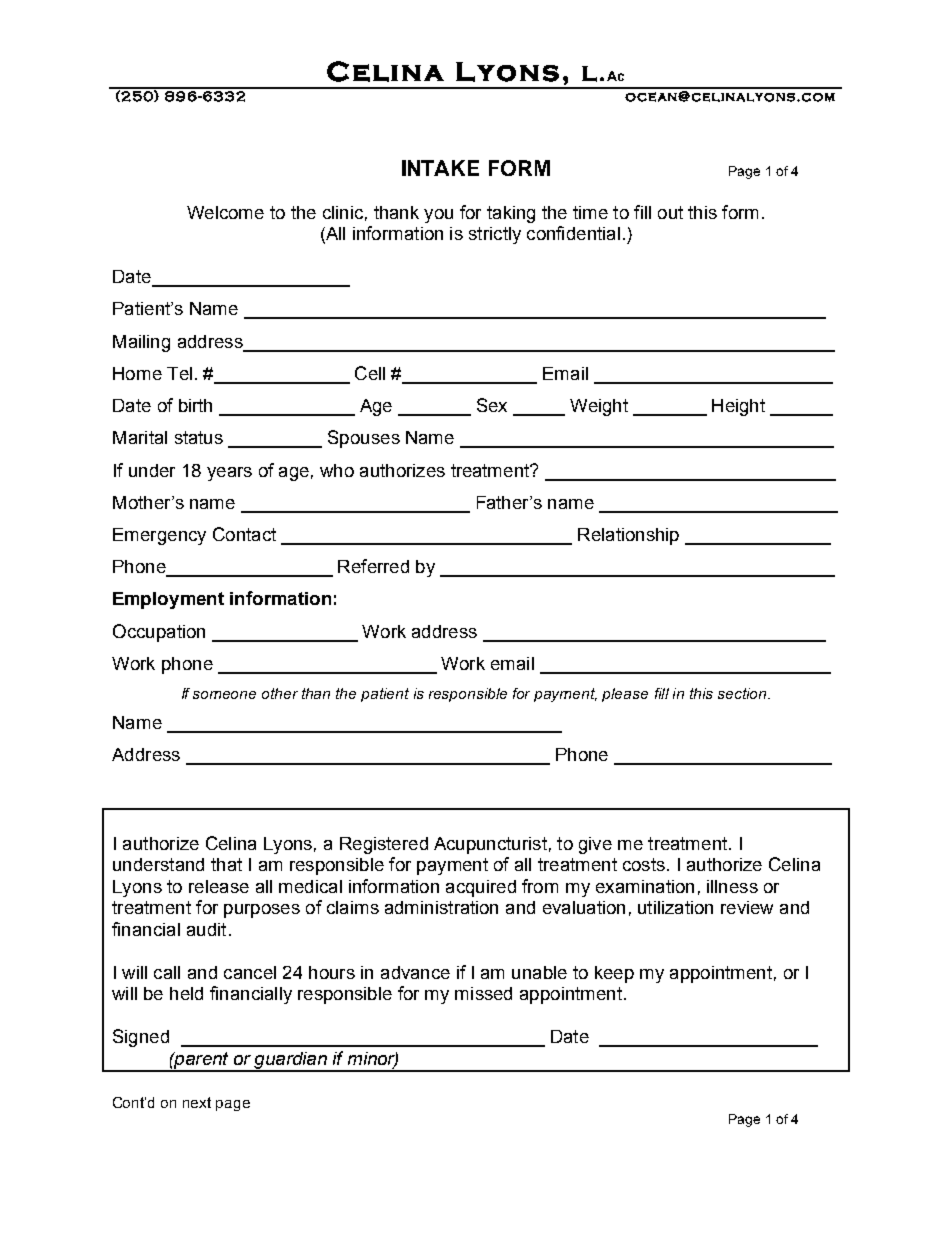 This page has height=1233, width=952. What do you see at coordinates (197, 1102) in the page?
I see `next` at bounding box center [197, 1102].
